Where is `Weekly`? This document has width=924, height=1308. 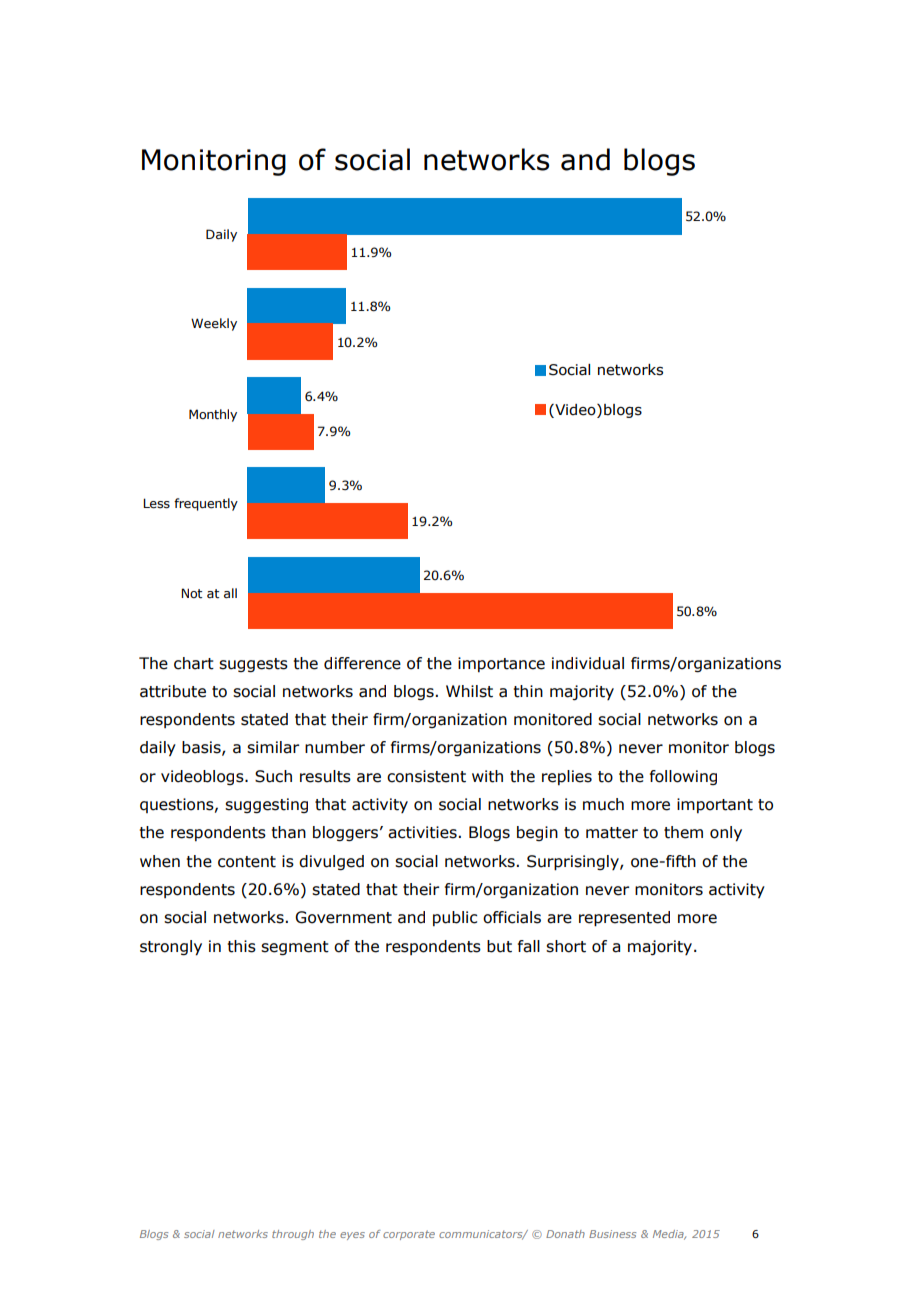 Weekly is located at coordinates (214, 324).
